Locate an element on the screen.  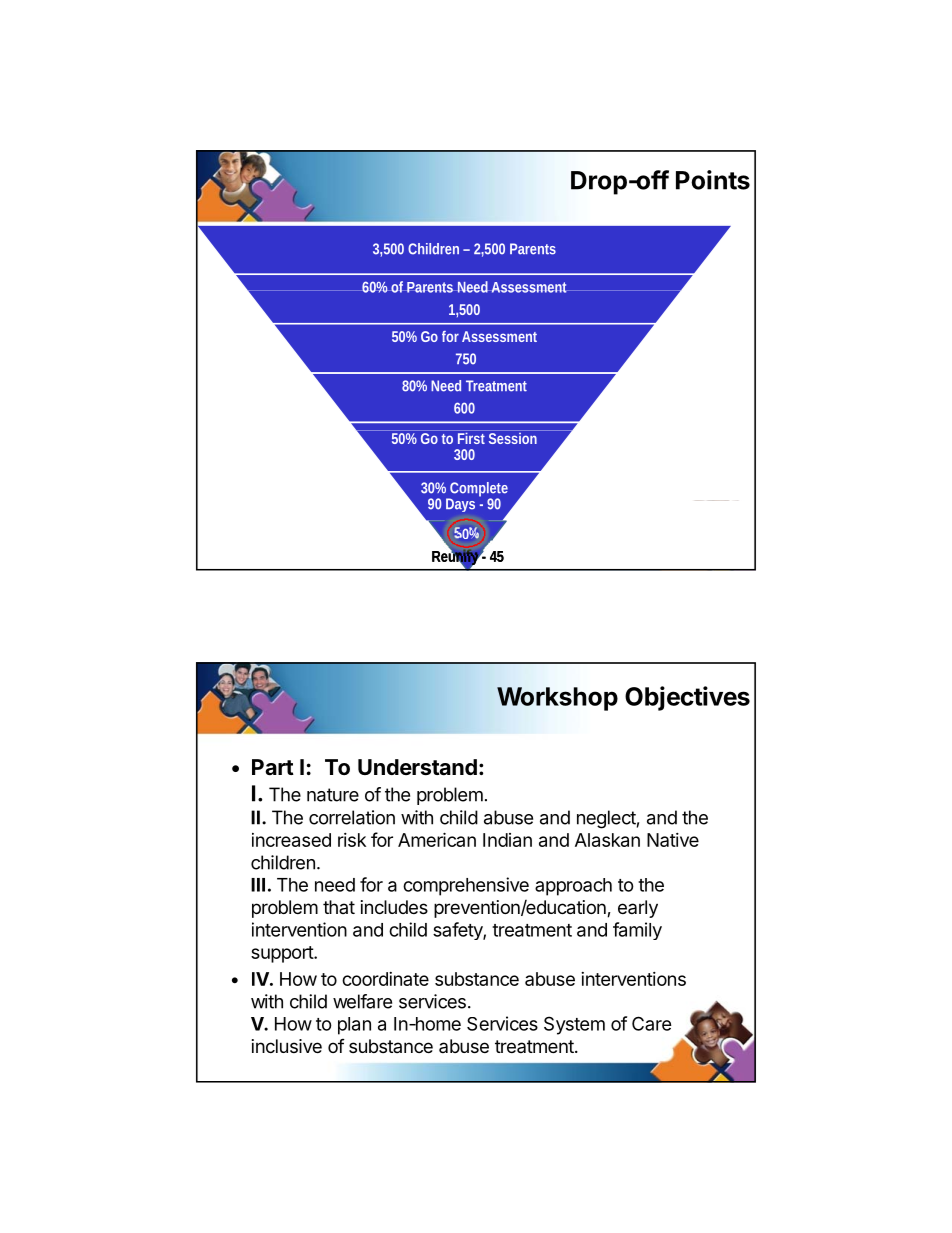
Workshop is located at coordinates (557, 699).
